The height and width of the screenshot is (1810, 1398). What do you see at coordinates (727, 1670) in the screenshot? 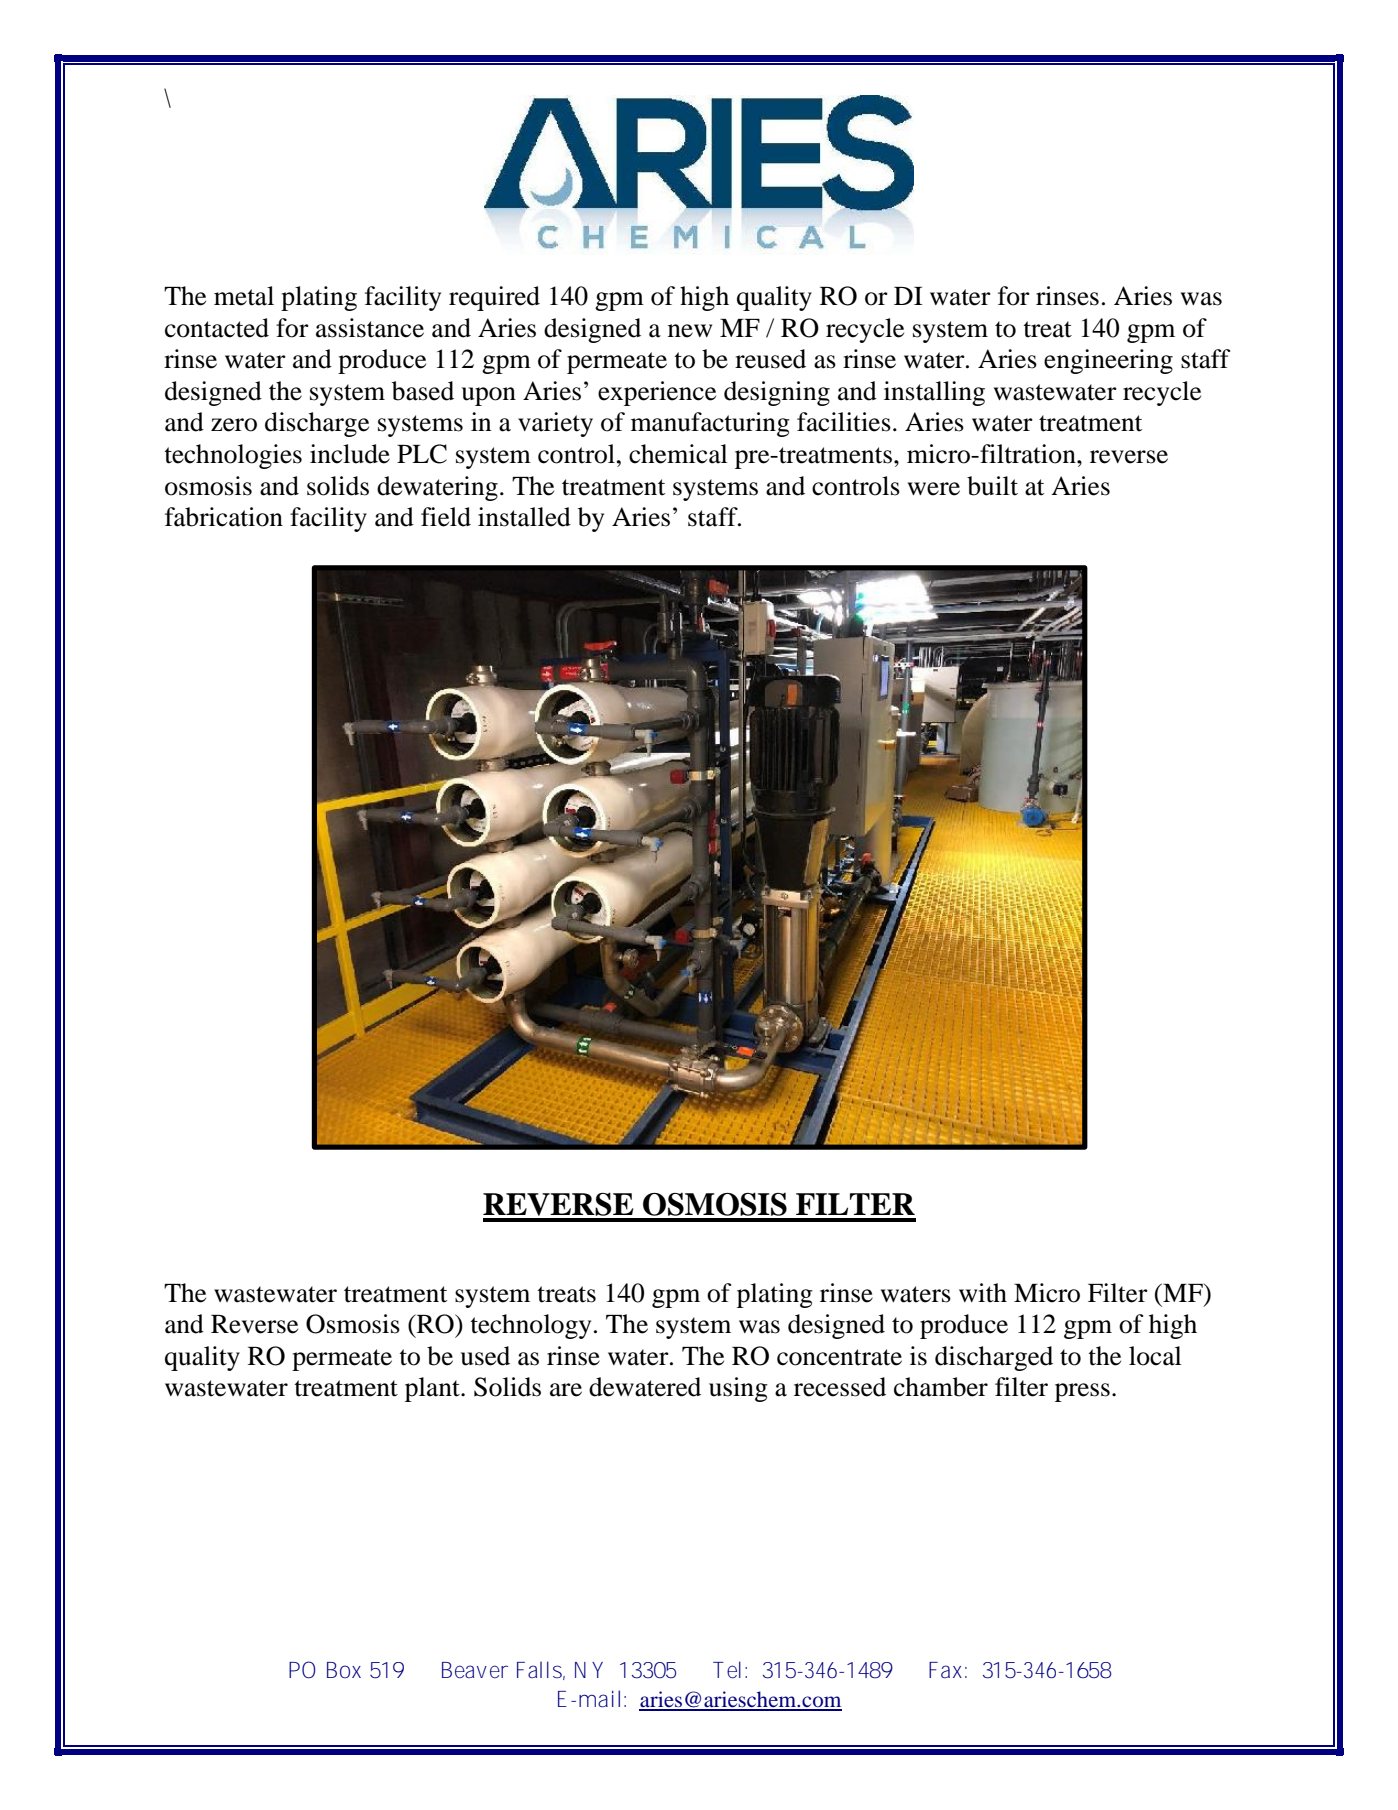
I see `Tel` at bounding box center [727, 1670].
